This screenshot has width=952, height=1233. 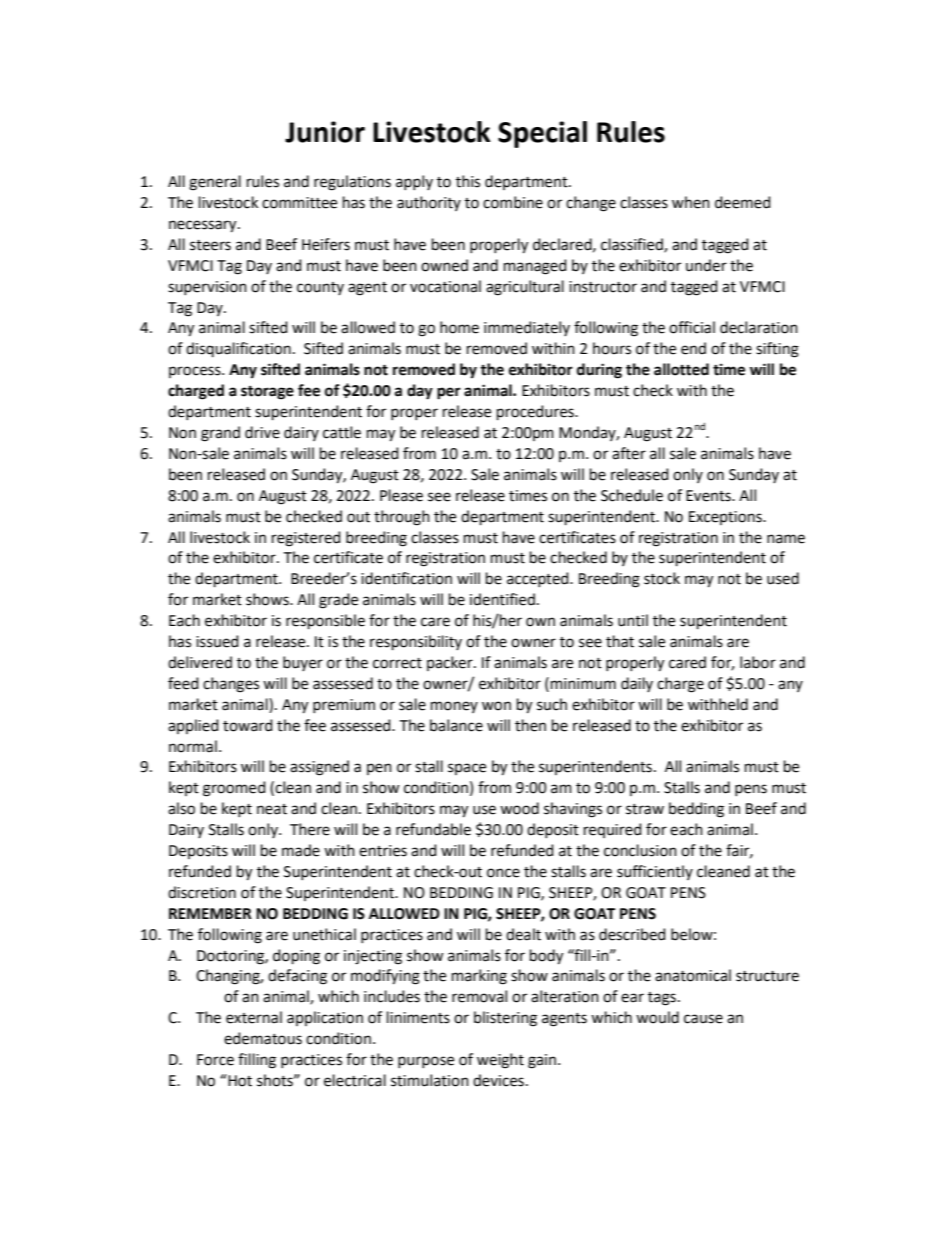 What do you see at coordinates (500, 1061) in the screenshot?
I see `weight` at bounding box center [500, 1061].
